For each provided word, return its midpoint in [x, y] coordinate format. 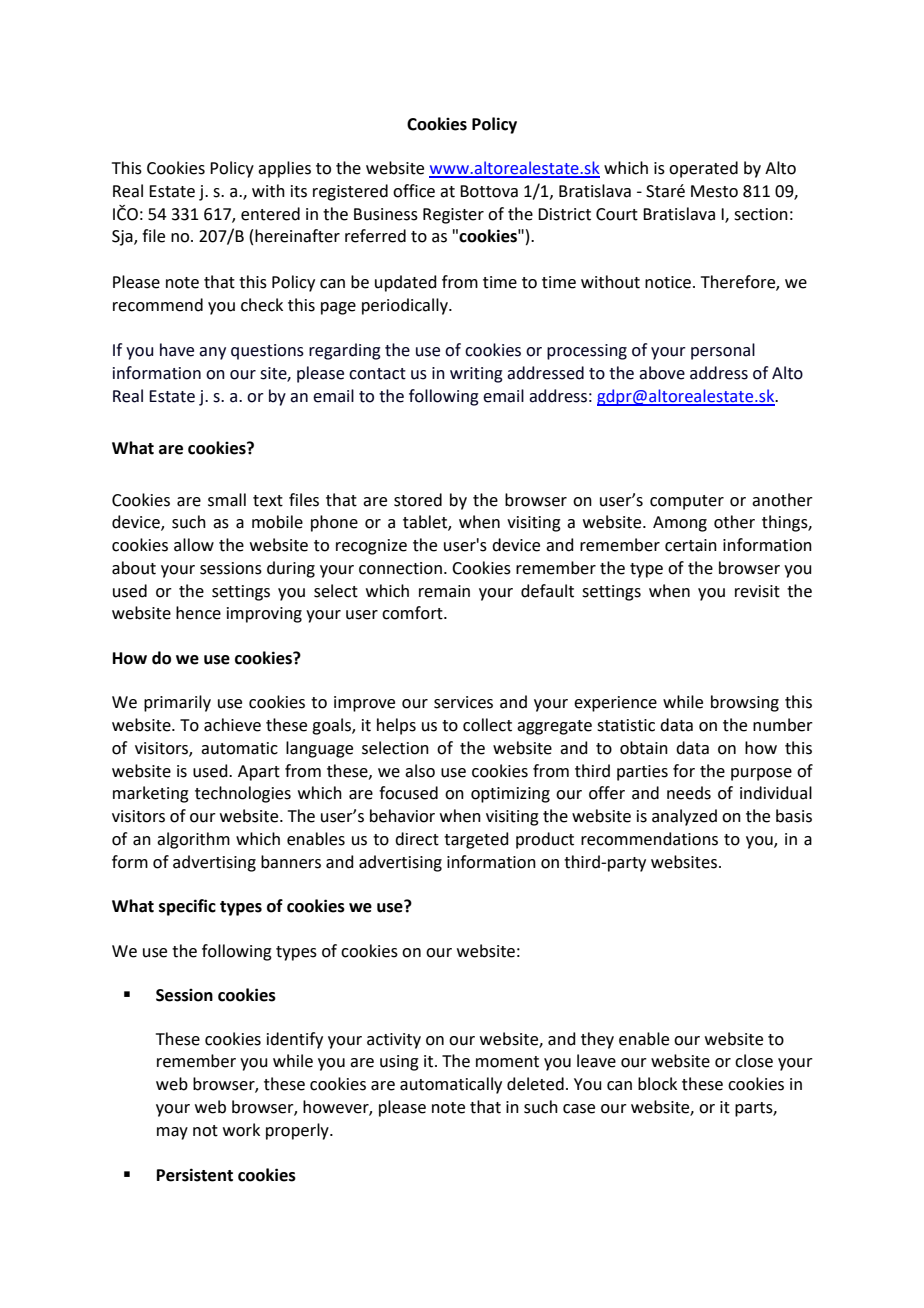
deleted [535, 1084]
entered [270, 214]
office [414, 191]
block [657, 1084]
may [172, 1133]
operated [703, 169]
